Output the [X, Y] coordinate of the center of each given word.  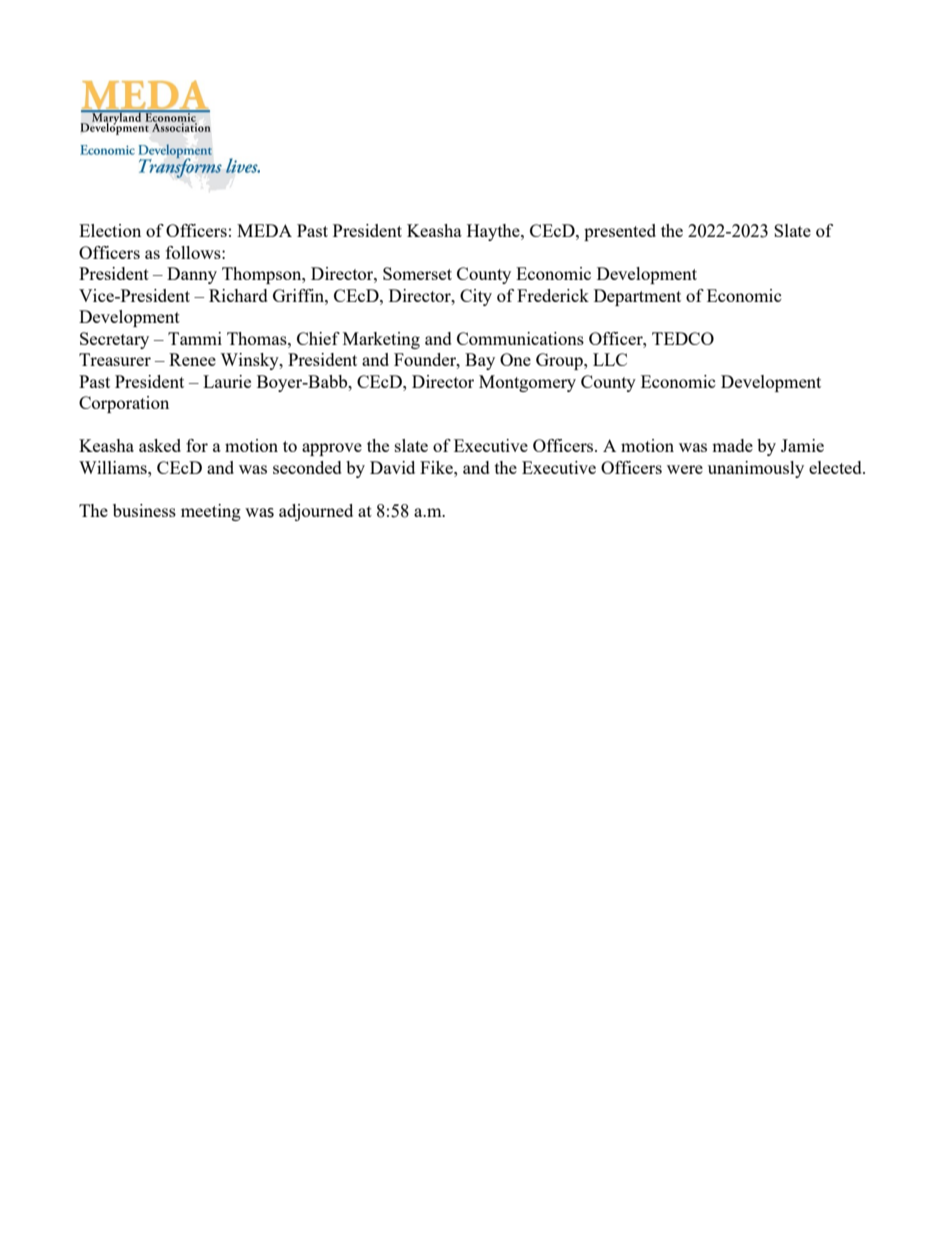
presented [620, 232]
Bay [480, 361]
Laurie [227, 381]
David [392, 467]
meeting [211, 512]
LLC [610, 359]
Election [110, 230]
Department [637, 297]
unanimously [756, 469]
